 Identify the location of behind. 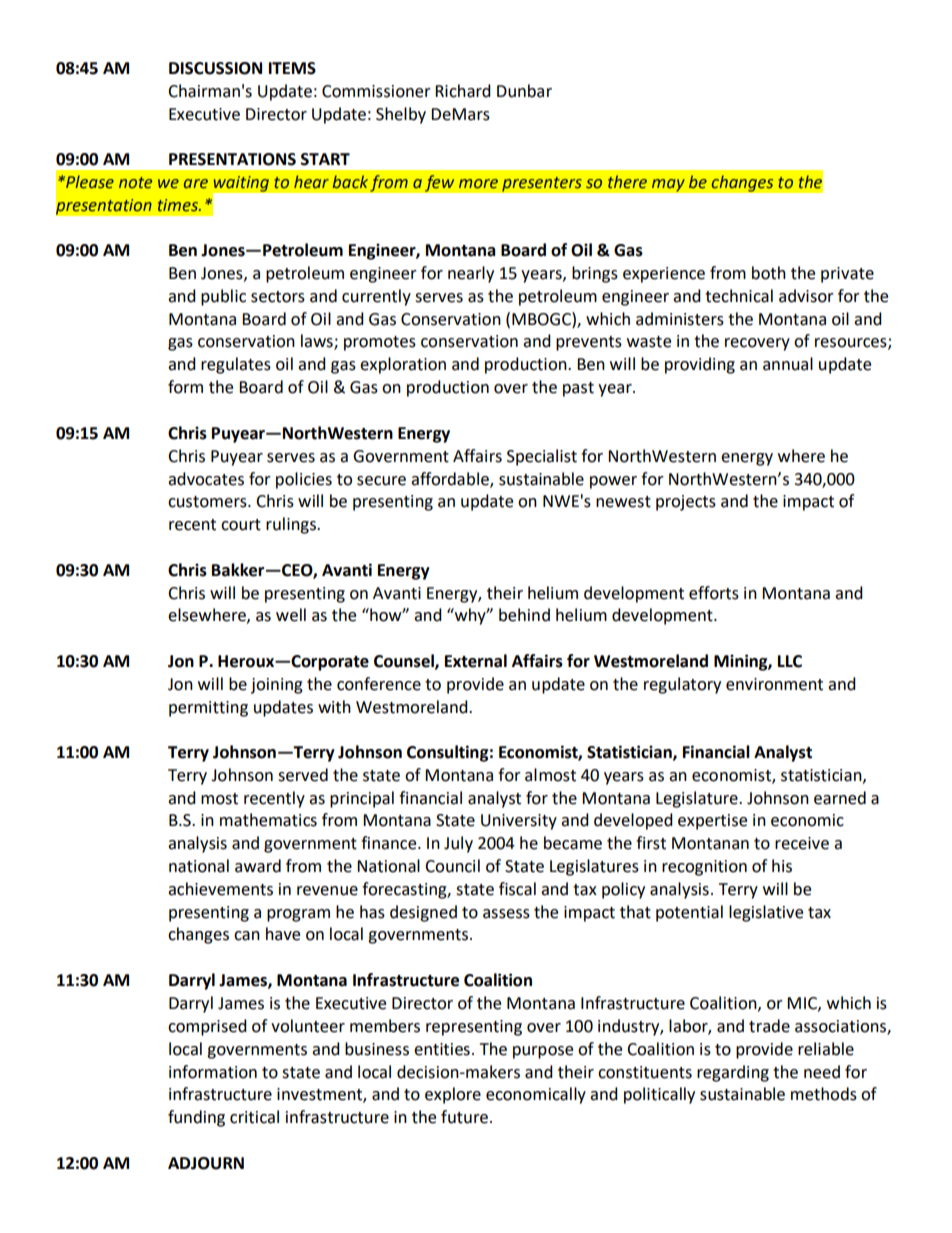
(524, 615).
